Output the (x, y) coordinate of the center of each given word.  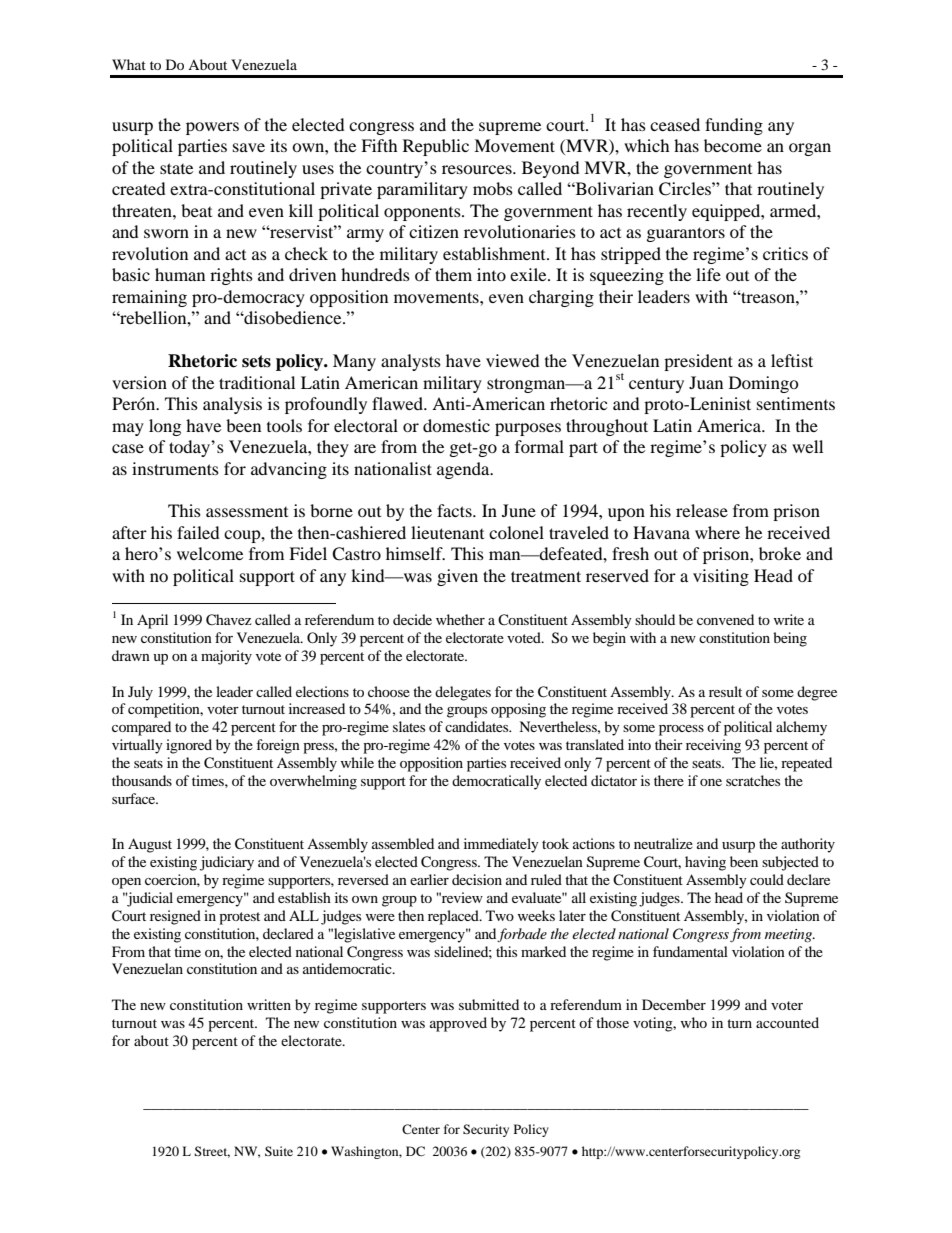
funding (734, 126)
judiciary (227, 863)
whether (460, 619)
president (698, 362)
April (152, 621)
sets (256, 361)
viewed (513, 360)
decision (477, 879)
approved (458, 1024)
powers (212, 128)
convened (725, 619)
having (705, 863)
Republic (436, 147)
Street (212, 1152)
